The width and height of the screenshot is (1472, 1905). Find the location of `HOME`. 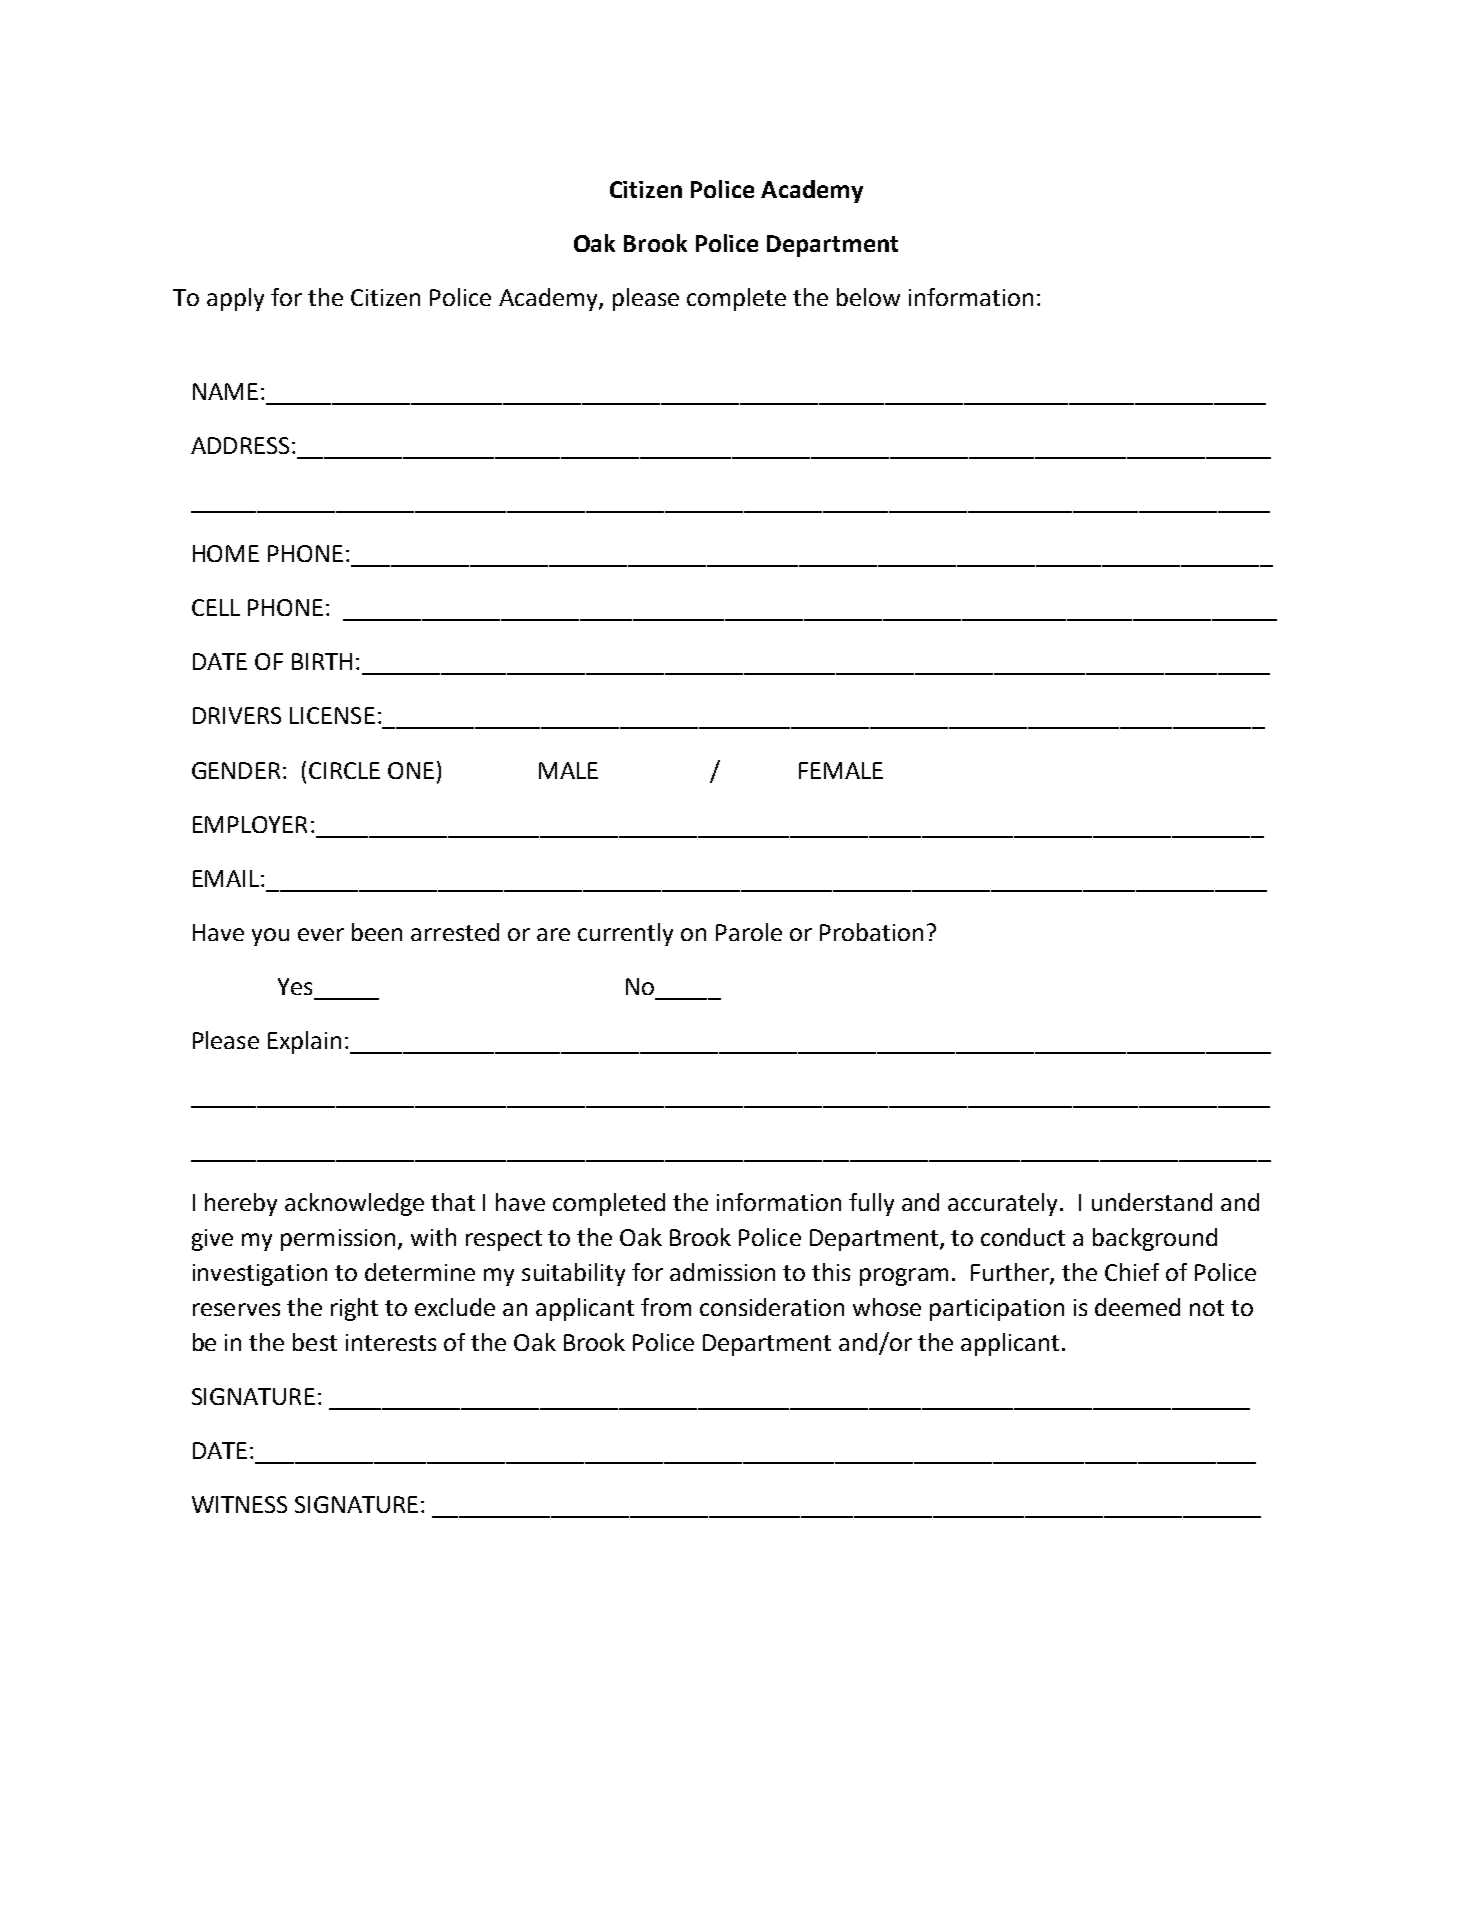

HOME is located at coordinates (226, 553).
